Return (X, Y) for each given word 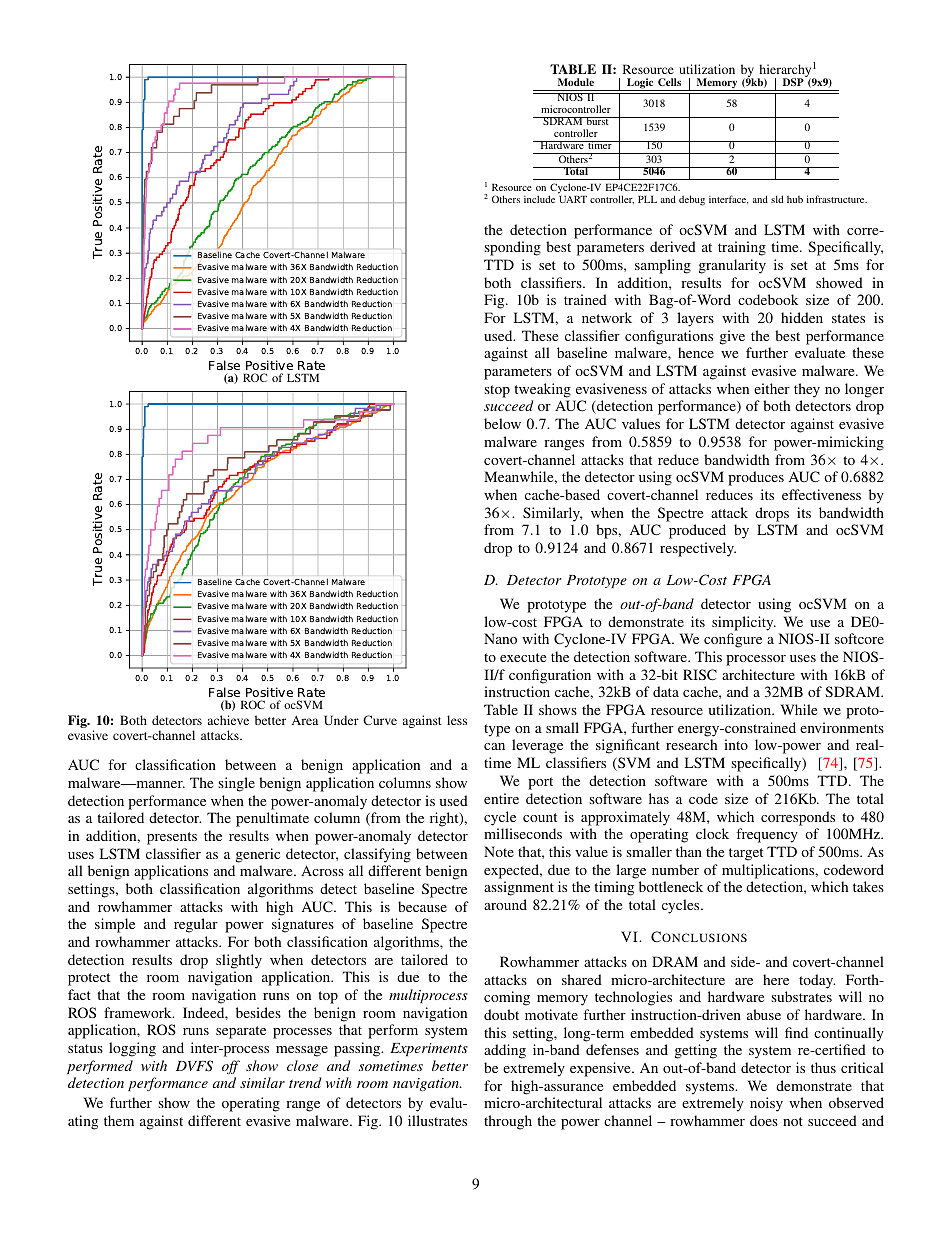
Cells (669, 82)
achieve (228, 720)
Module (576, 82)
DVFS (194, 1066)
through (508, 1122)
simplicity (744, 623)
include (539, 199)
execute (523, 657)
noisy (766, 1104)
